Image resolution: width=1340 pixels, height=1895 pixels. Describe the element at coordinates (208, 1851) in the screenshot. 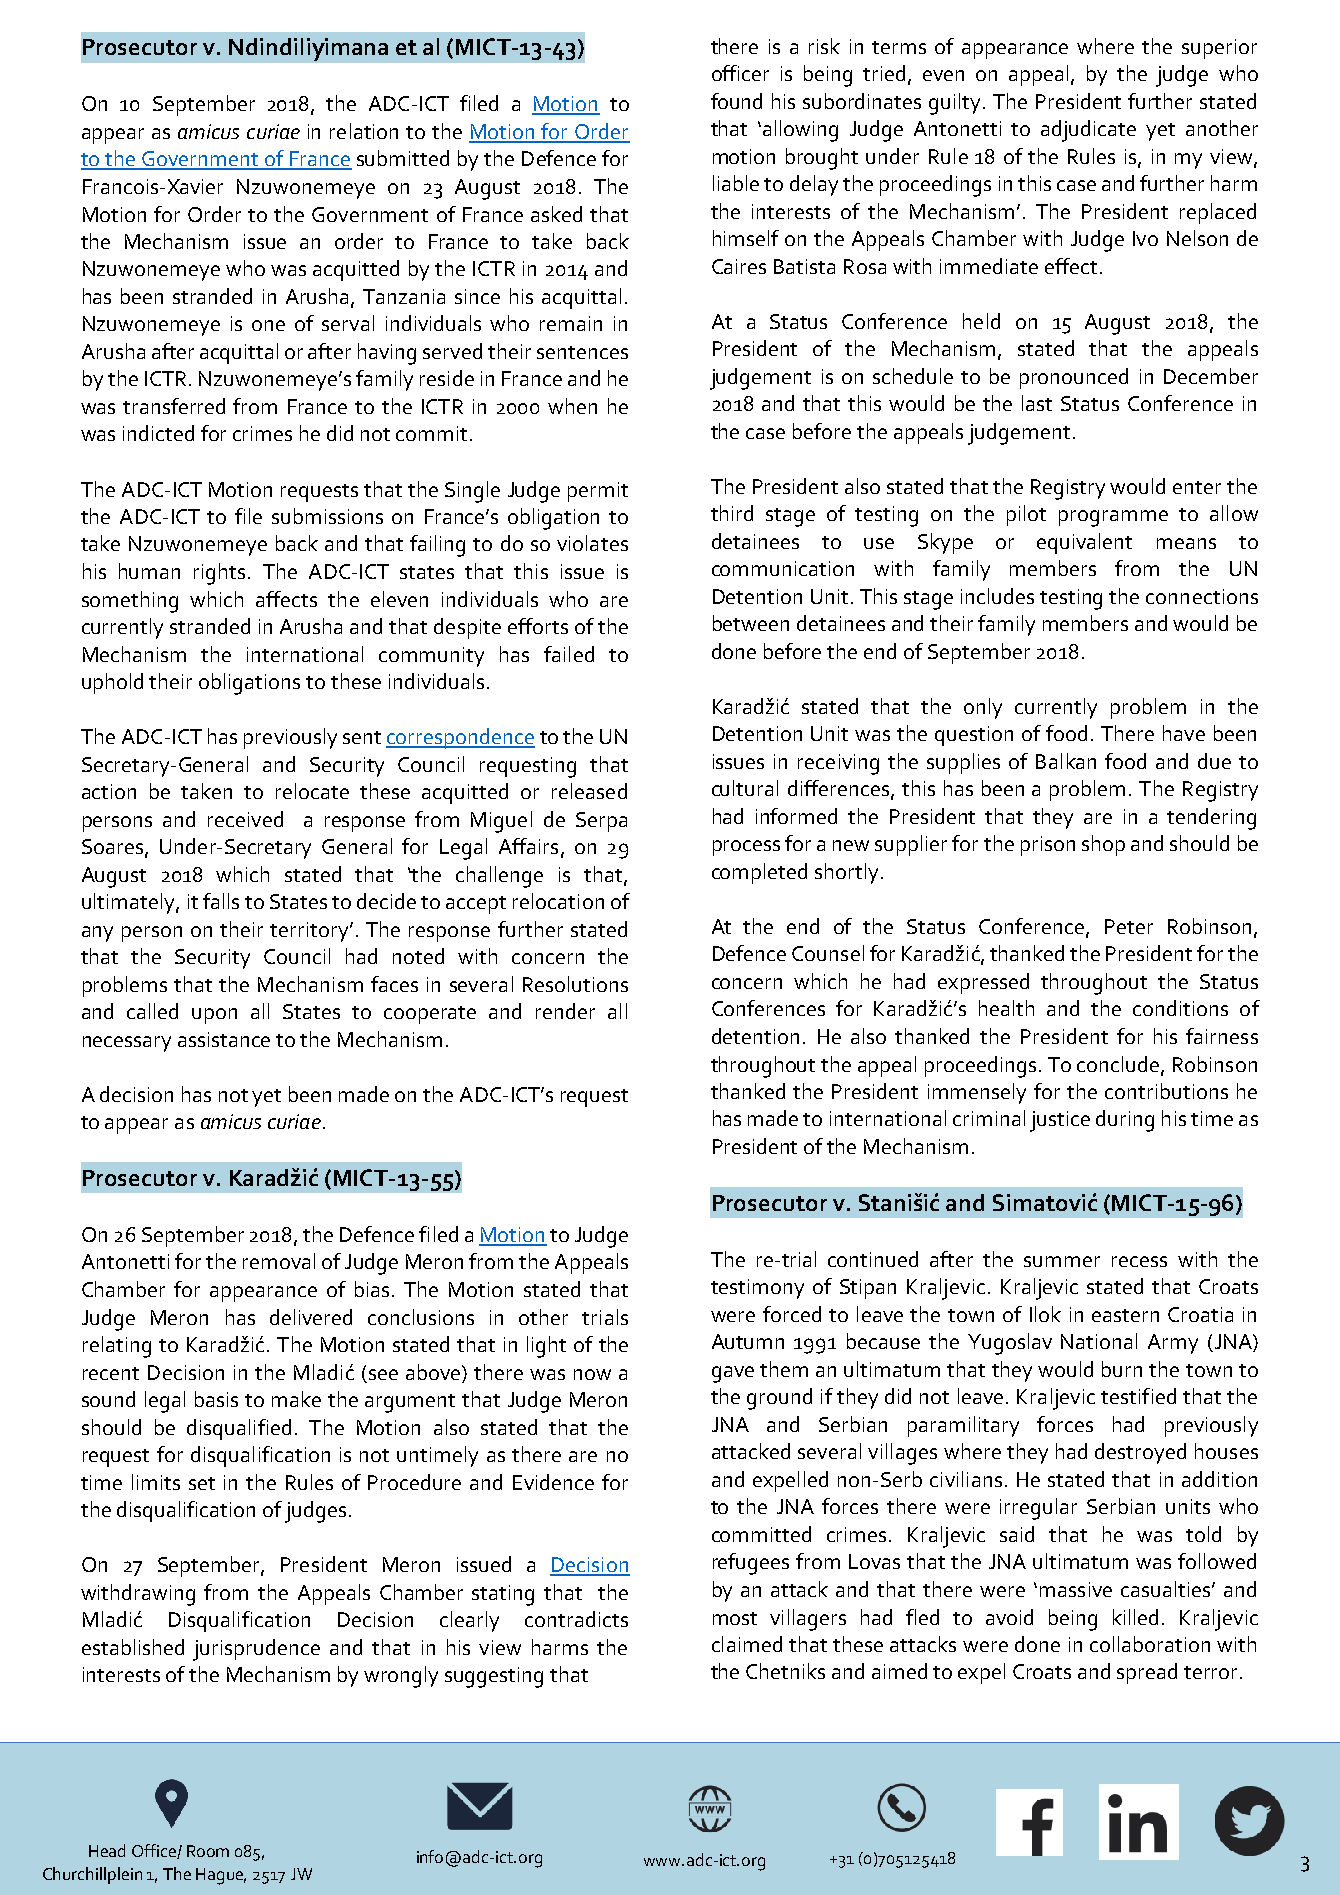

I see `Room` at that location.
